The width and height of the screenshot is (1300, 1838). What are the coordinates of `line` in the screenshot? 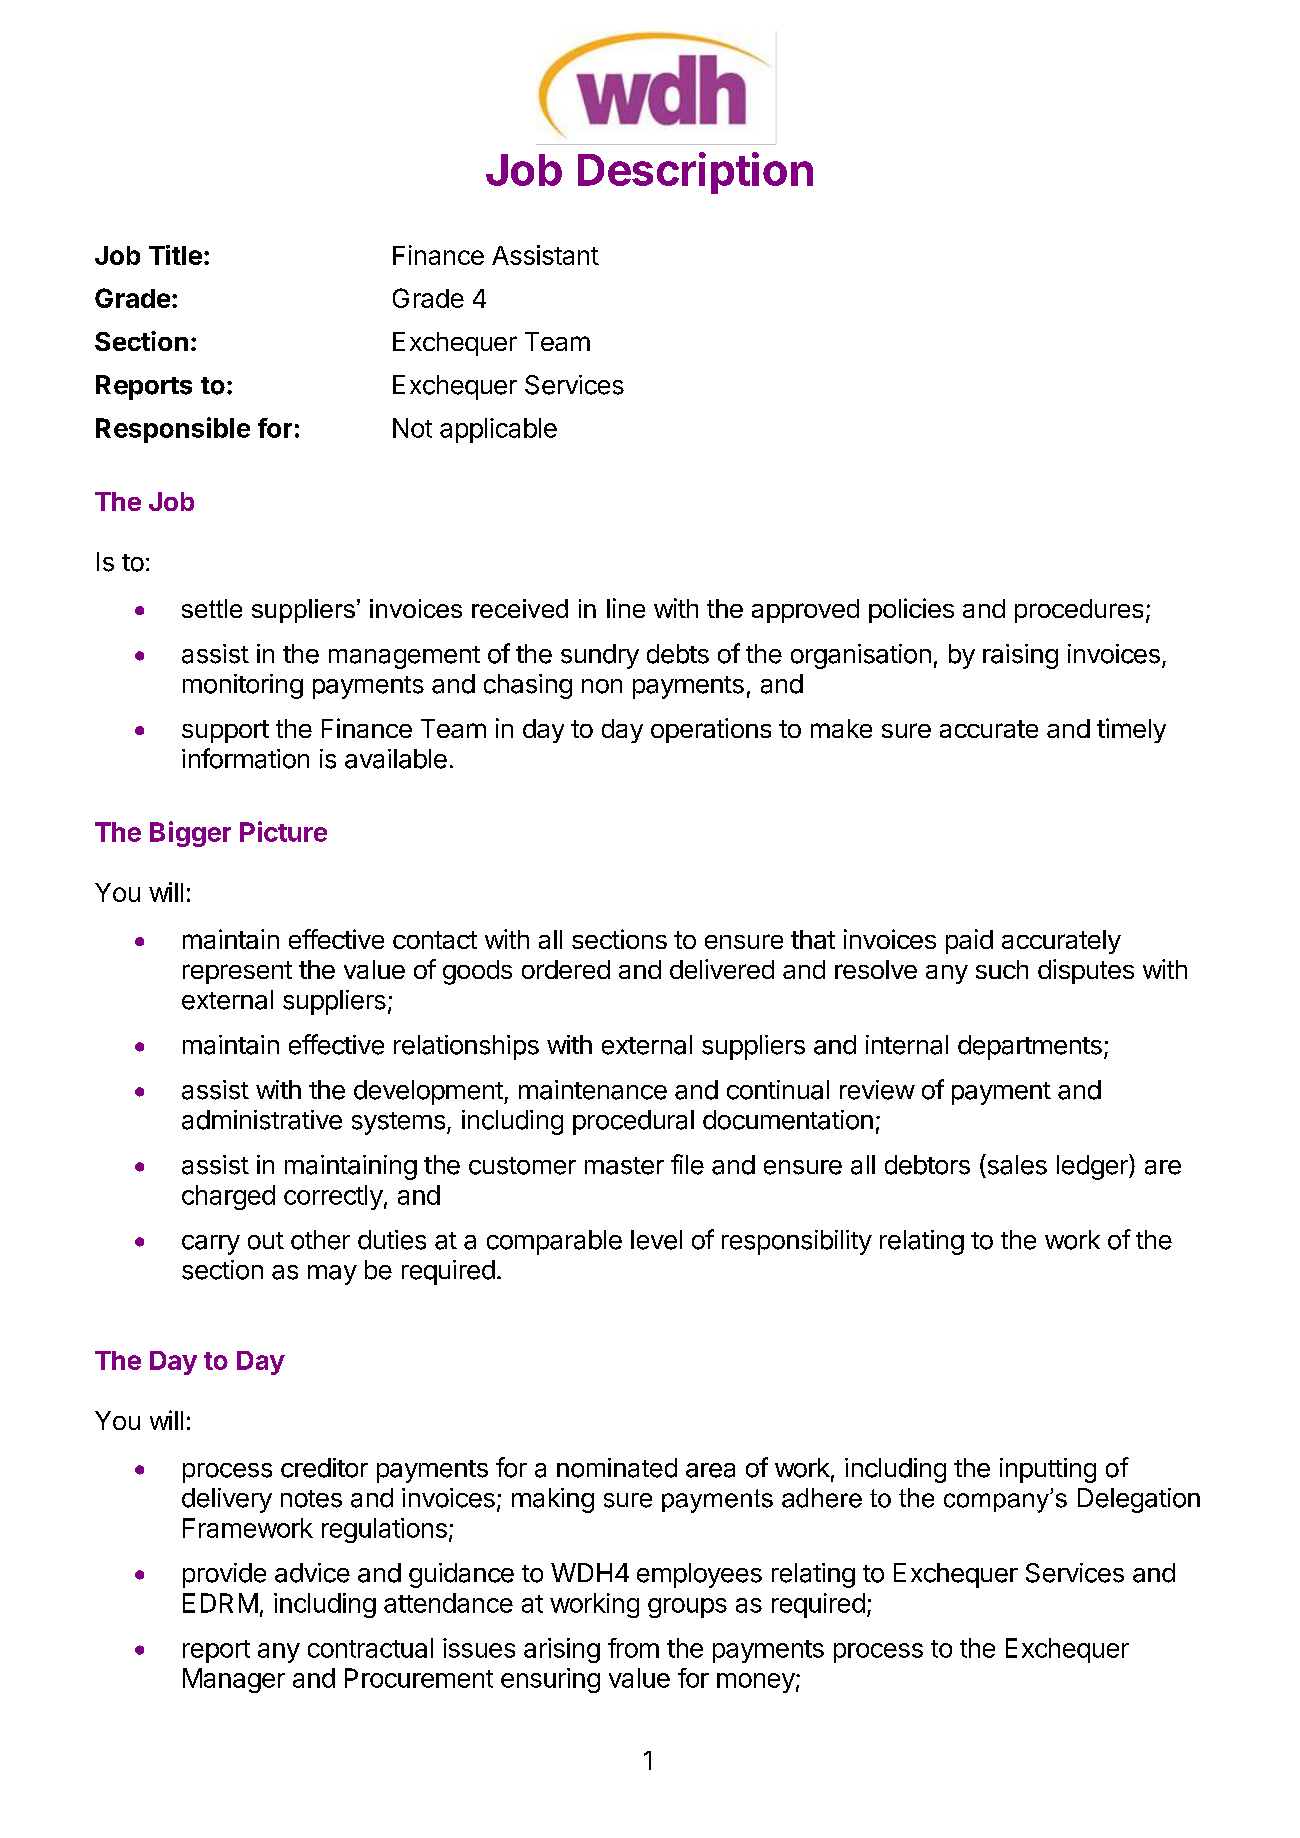 It's located at (626, 608).
